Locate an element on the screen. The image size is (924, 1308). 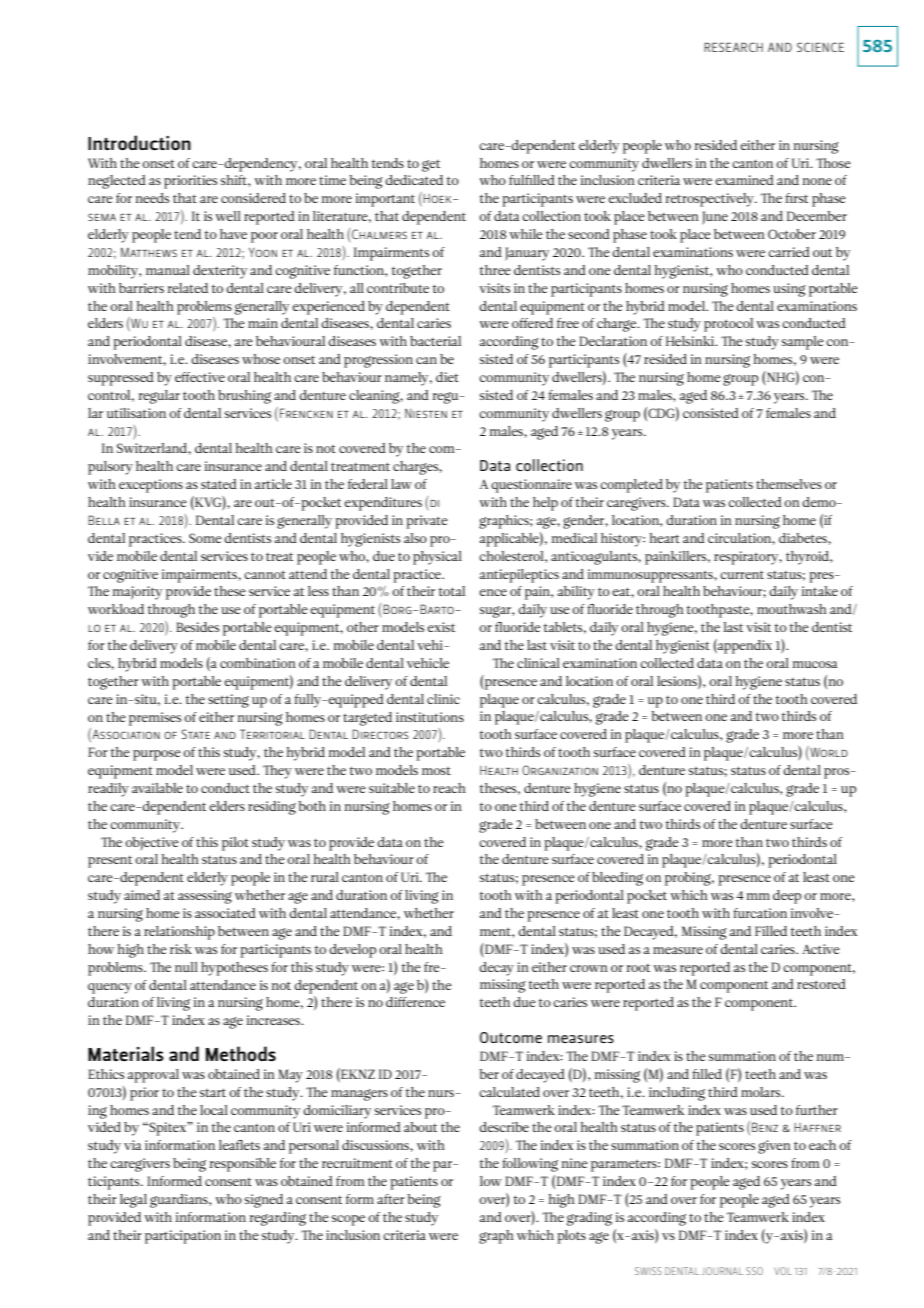
dedicated is located at coordinates (414, 180).
